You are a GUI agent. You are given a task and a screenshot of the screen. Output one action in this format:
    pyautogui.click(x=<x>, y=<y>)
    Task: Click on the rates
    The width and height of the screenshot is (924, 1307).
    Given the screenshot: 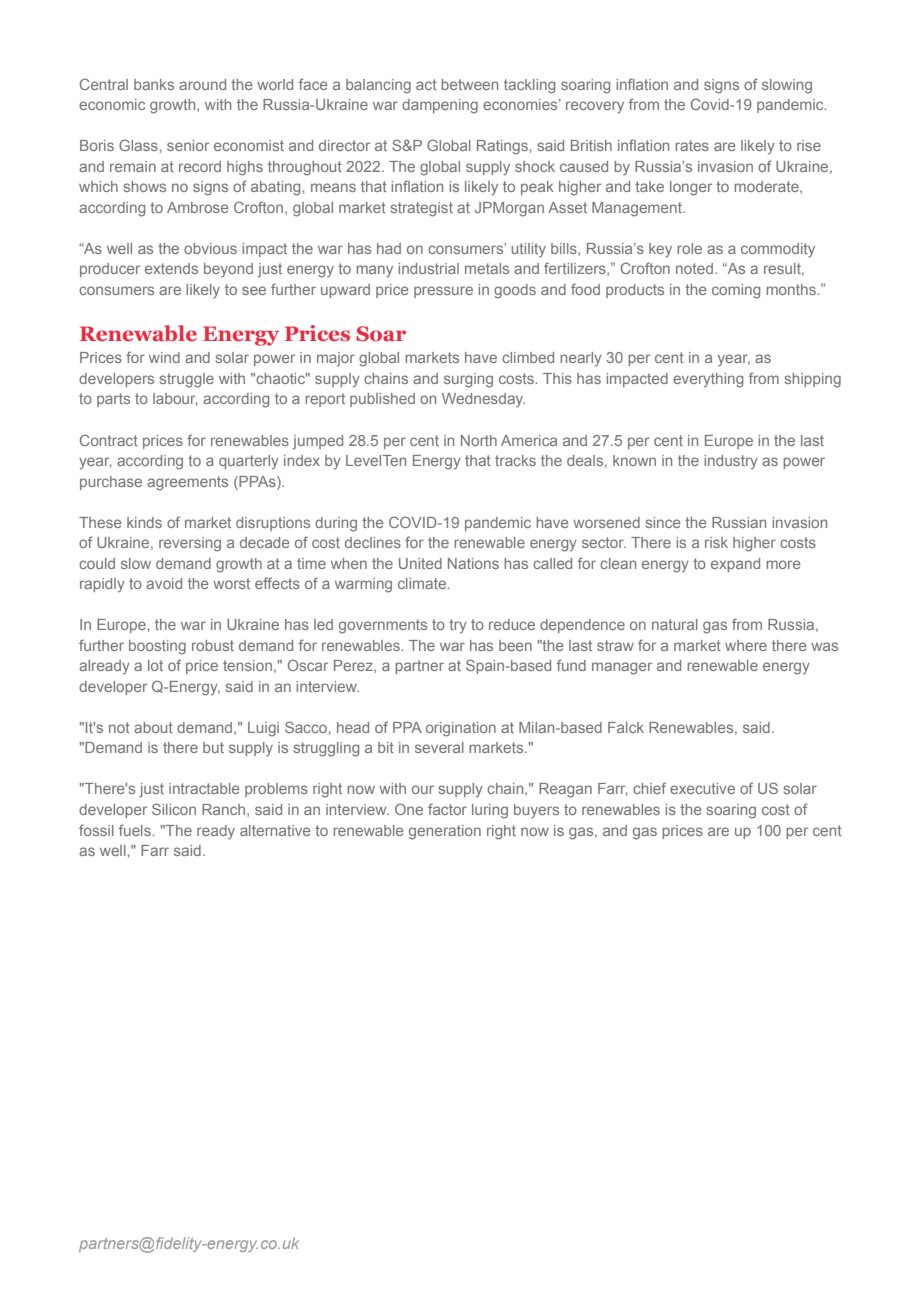 What is the action you would take?
    pyautogui.click(x=692, y=145)
